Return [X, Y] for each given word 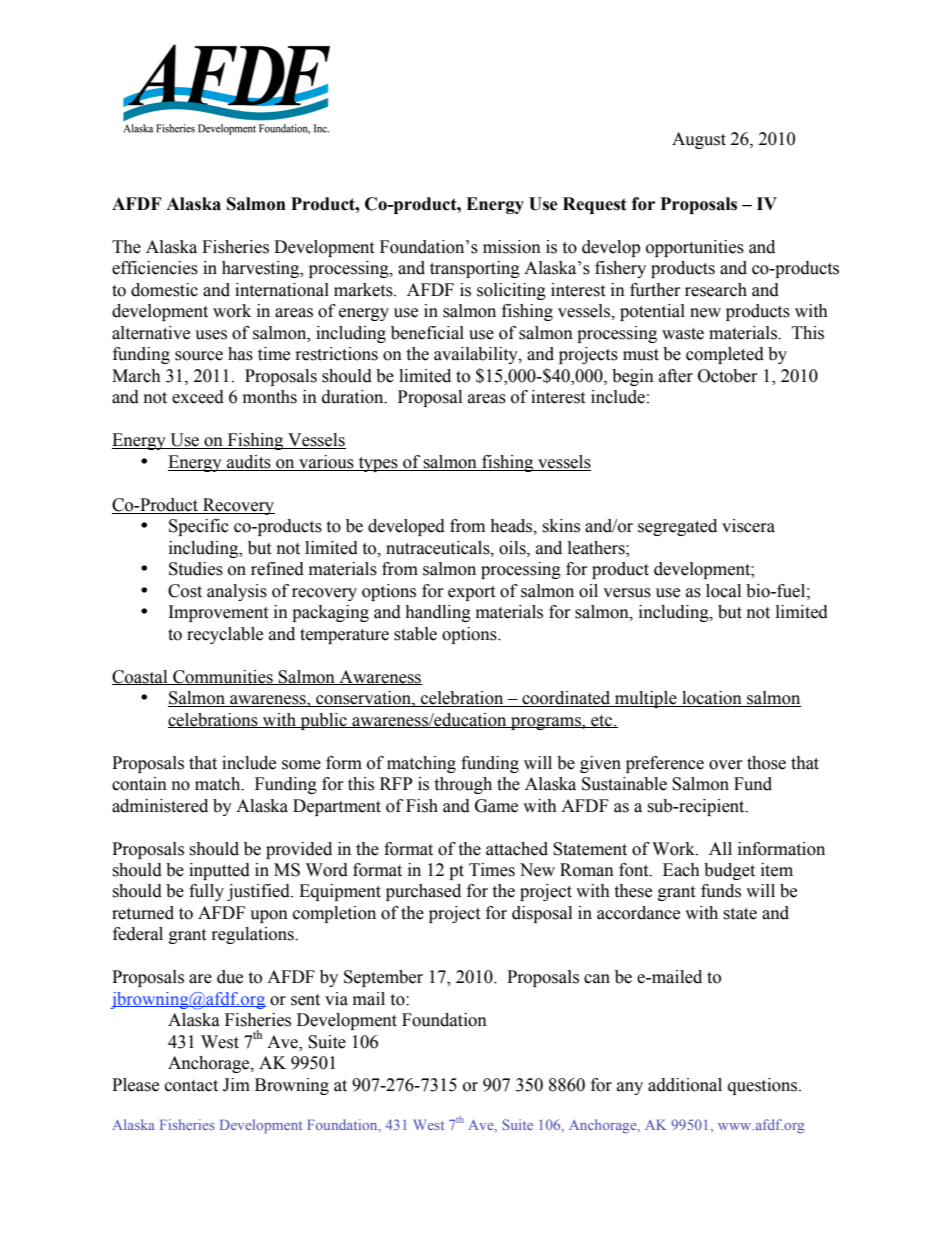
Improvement [218, 613]
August [699, 140]
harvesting [262, 269]
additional [685, 1085]
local [723, 591]
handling [438, 613]
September [383, 978]
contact [191, 1086]
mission [512, 247]
